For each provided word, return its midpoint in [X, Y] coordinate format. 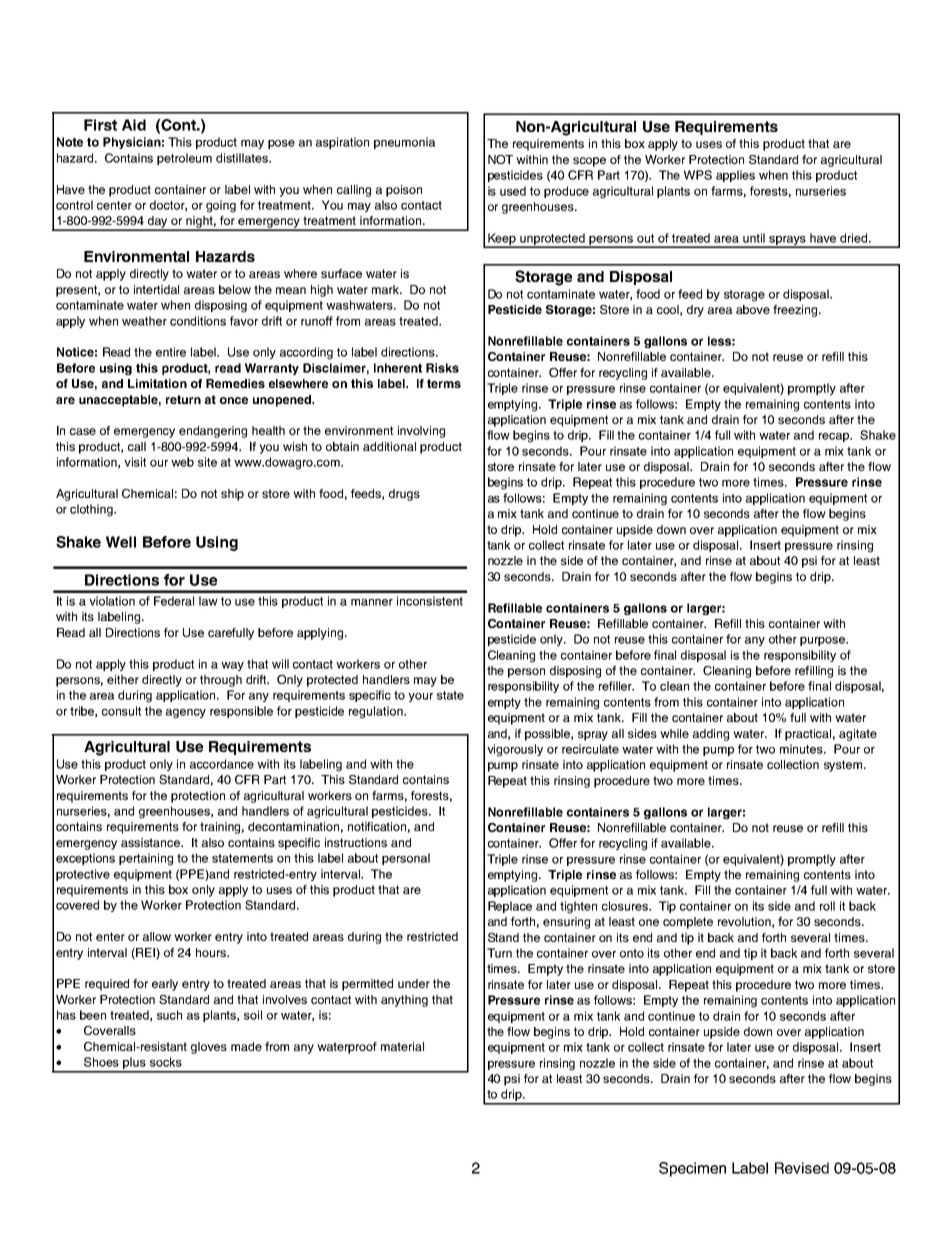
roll [827, 906]
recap [835, 437]
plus [134, 1064]
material [402, 1046]
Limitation [157, 383]
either [123, 679]
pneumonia [404, 143]
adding [711, 735]
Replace [510, 907]
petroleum [184, 159]
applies [735, 176]
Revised [802, 1168]
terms [444, 383]
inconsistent [430, 601]
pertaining [146, 859]
